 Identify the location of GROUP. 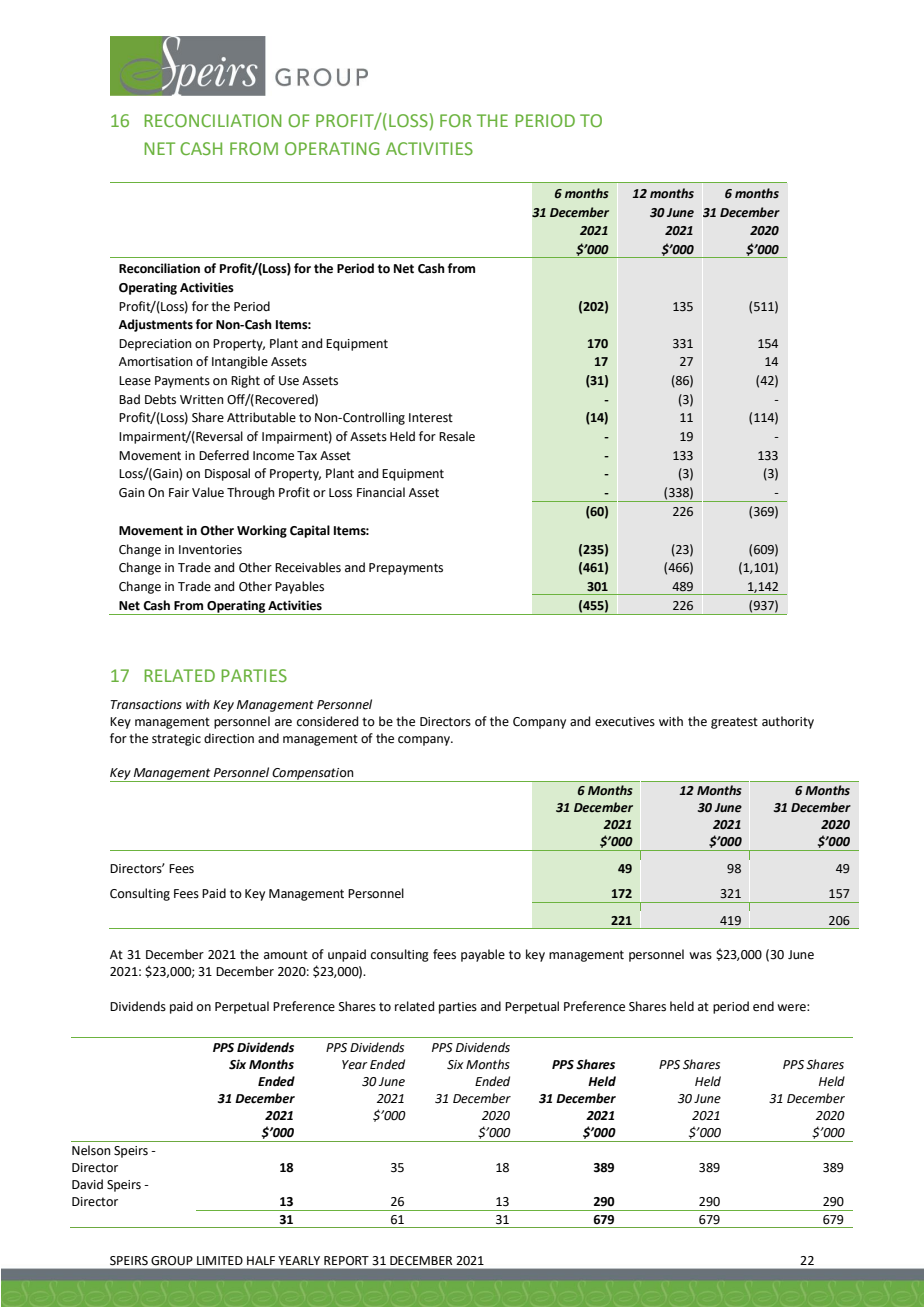
(172, 1261).
